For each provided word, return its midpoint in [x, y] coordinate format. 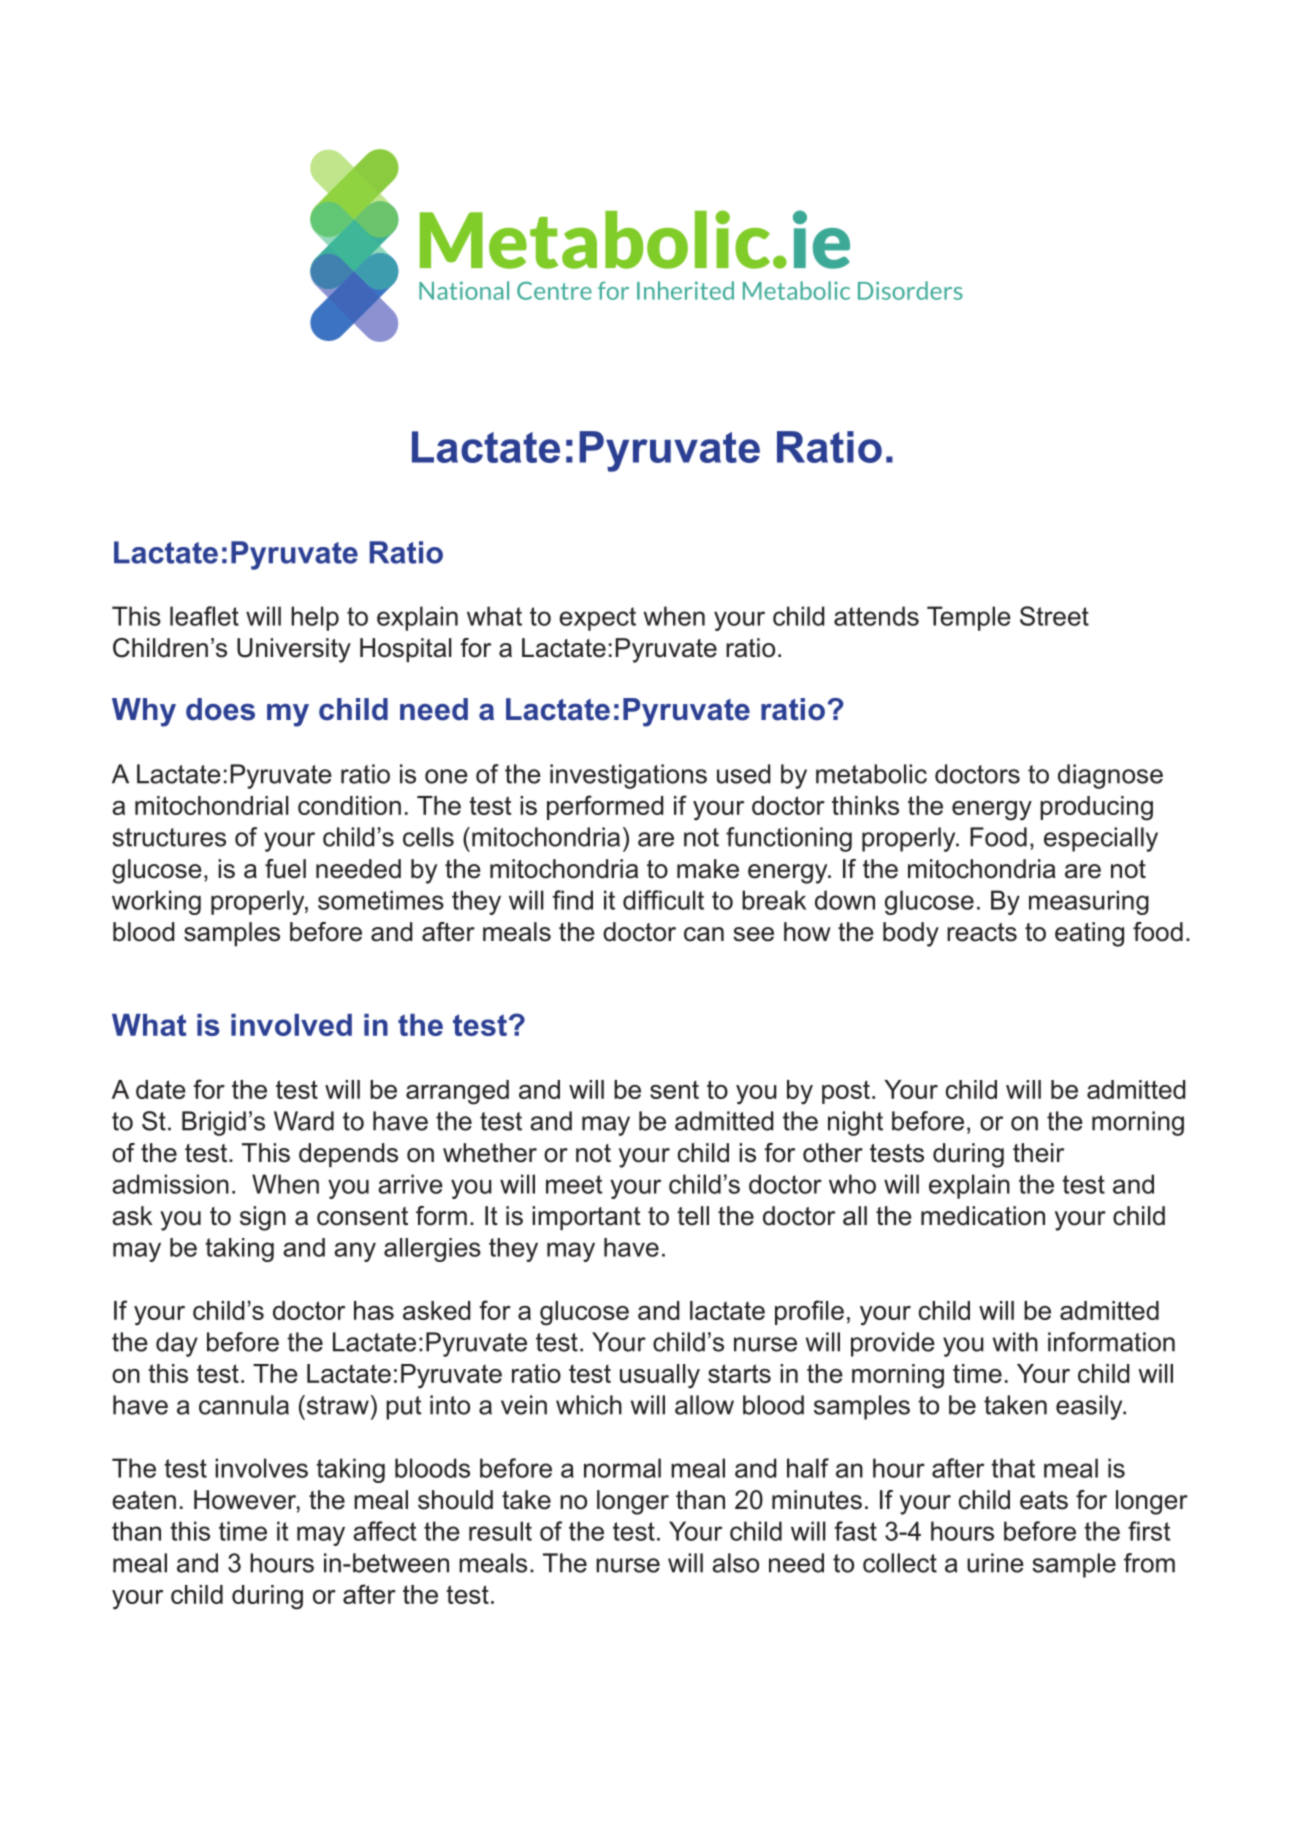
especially [1101, 839]
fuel [285, 869]
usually [660, 1376]
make [708, 869]
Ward [304, 1121]
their [1038, 1153]
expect [597, 619]
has [374, 1310]
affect [384, 1531]
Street [1054, 616]
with [1015, 1342]
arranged [457, 1092]
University [294, 650]
